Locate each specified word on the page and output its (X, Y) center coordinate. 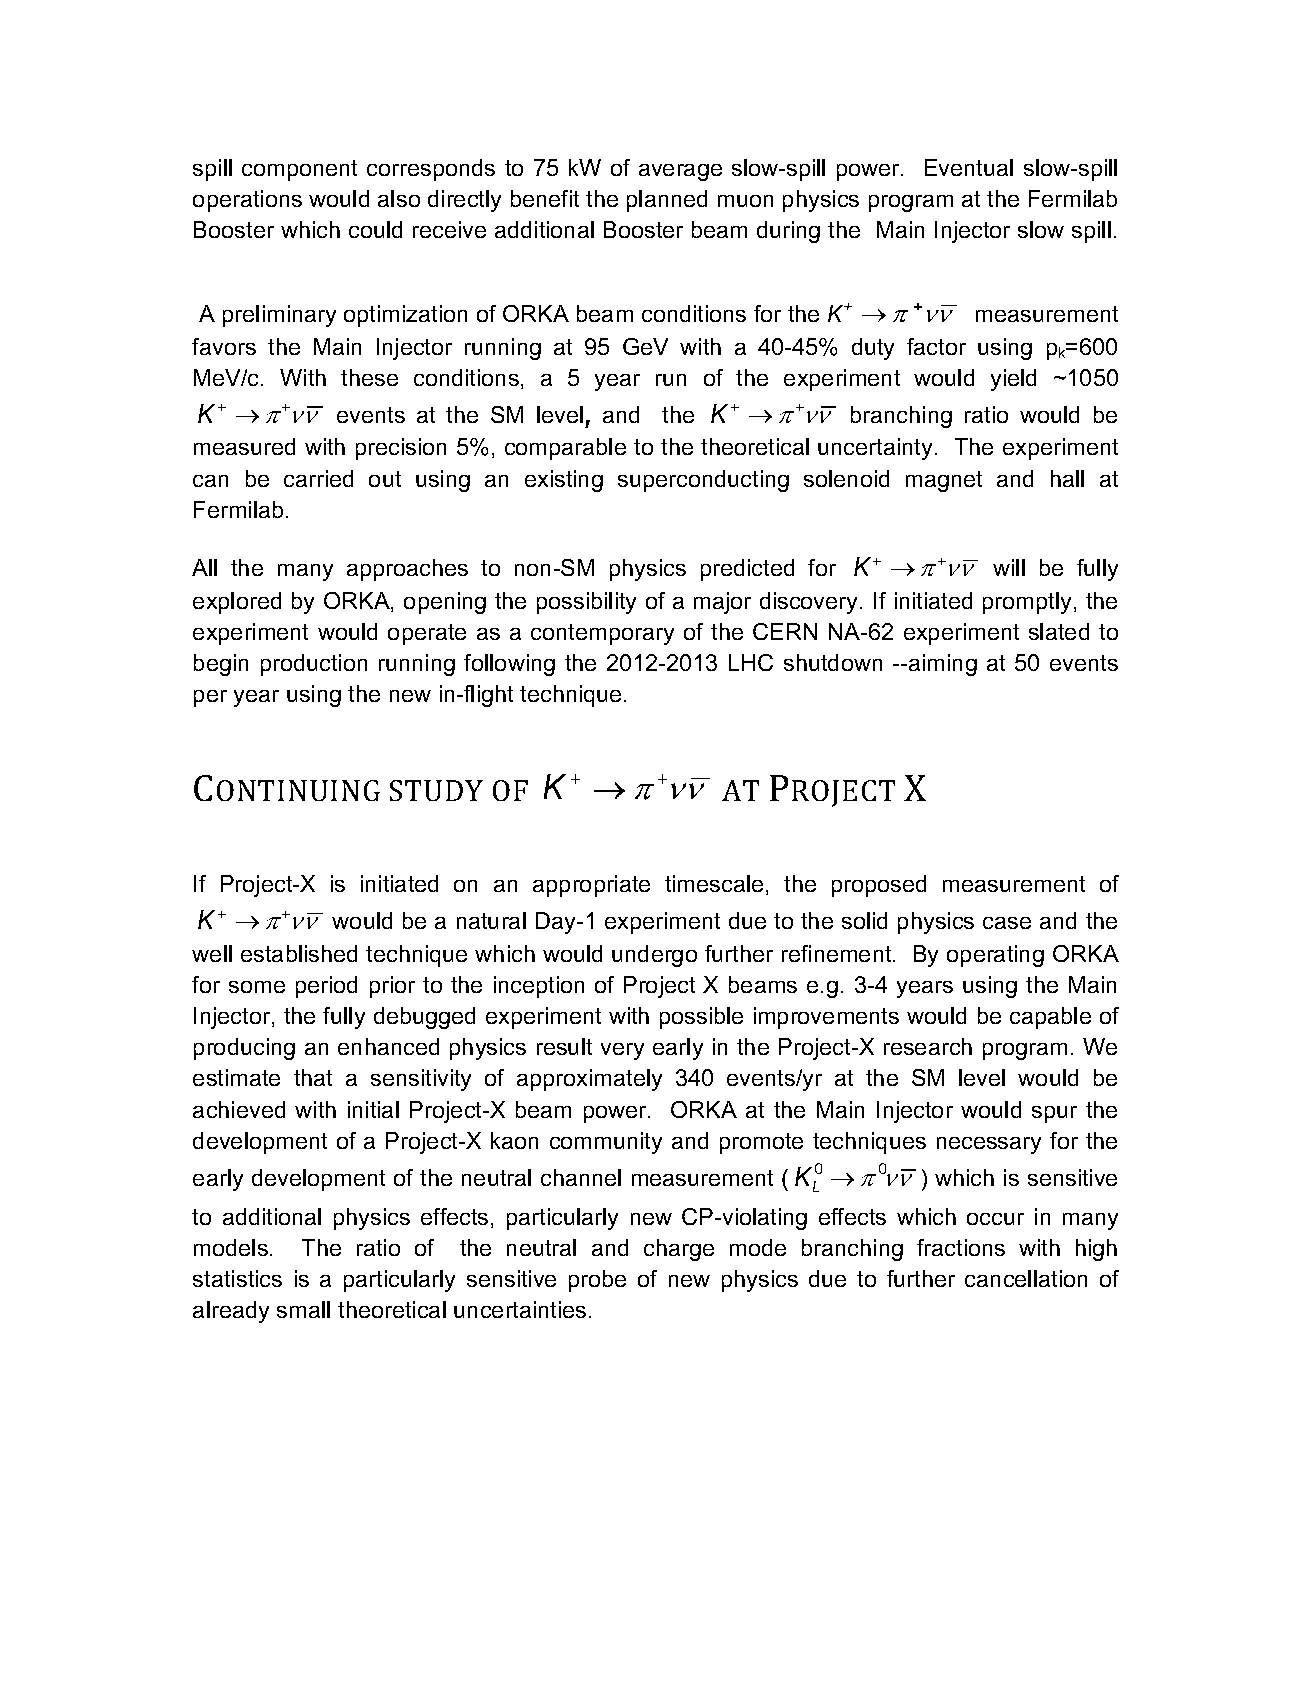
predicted (747, 570)
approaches (407, 570)
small (303, 1309)
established (299, 953)
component (299, 170)
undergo (654, 956)
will (1009, 567)
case (1007, 923)
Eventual (969, 167)
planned (667, 201)
